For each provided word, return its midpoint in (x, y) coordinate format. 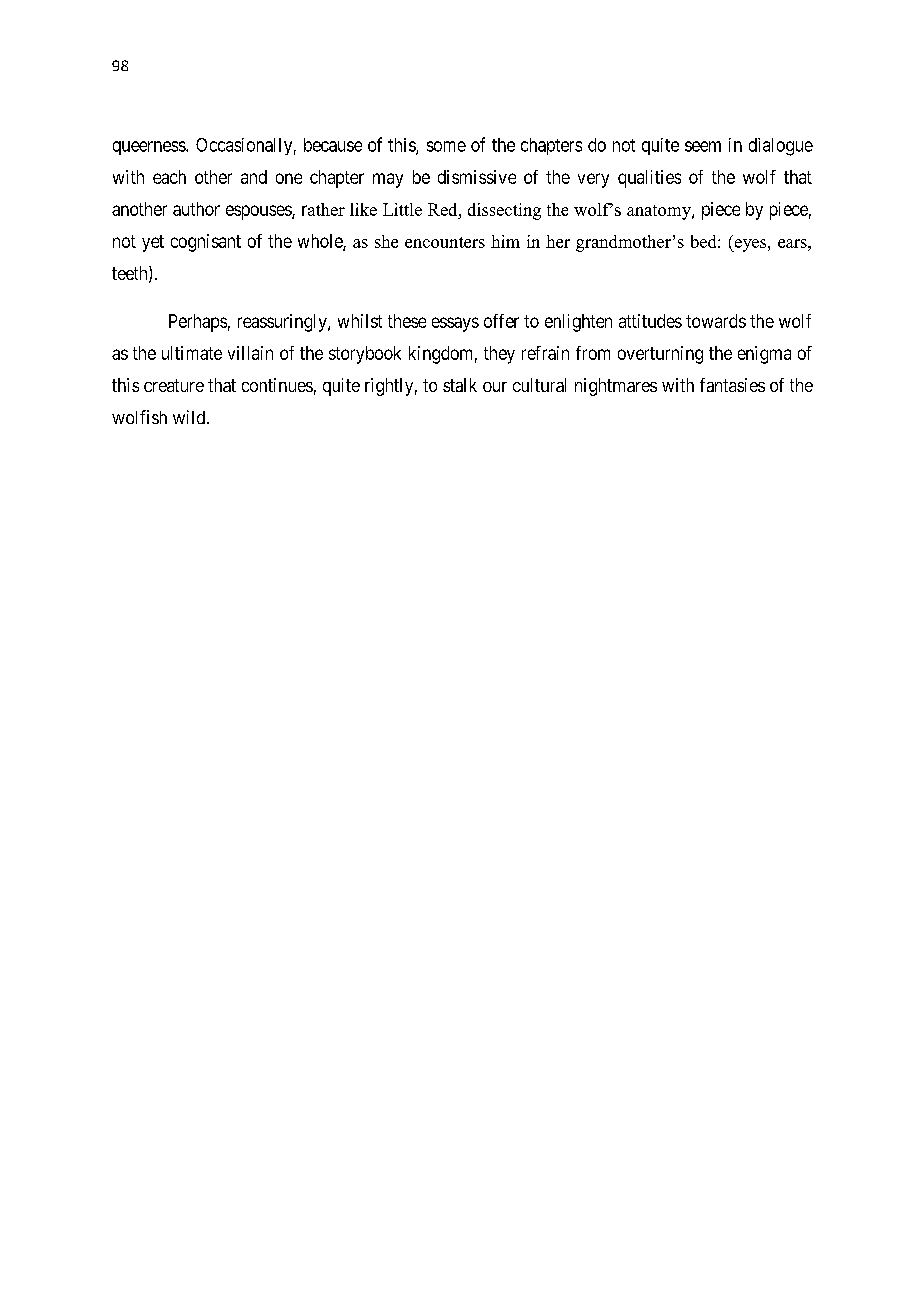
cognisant (206, 243)
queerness (150, 148)
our (495, 387)
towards (716, 321)
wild (190, 417)
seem (703, 146)
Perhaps (198, 323)
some (446, 146)
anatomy (660, 212)
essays (455, 324)
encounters (445, 242)
